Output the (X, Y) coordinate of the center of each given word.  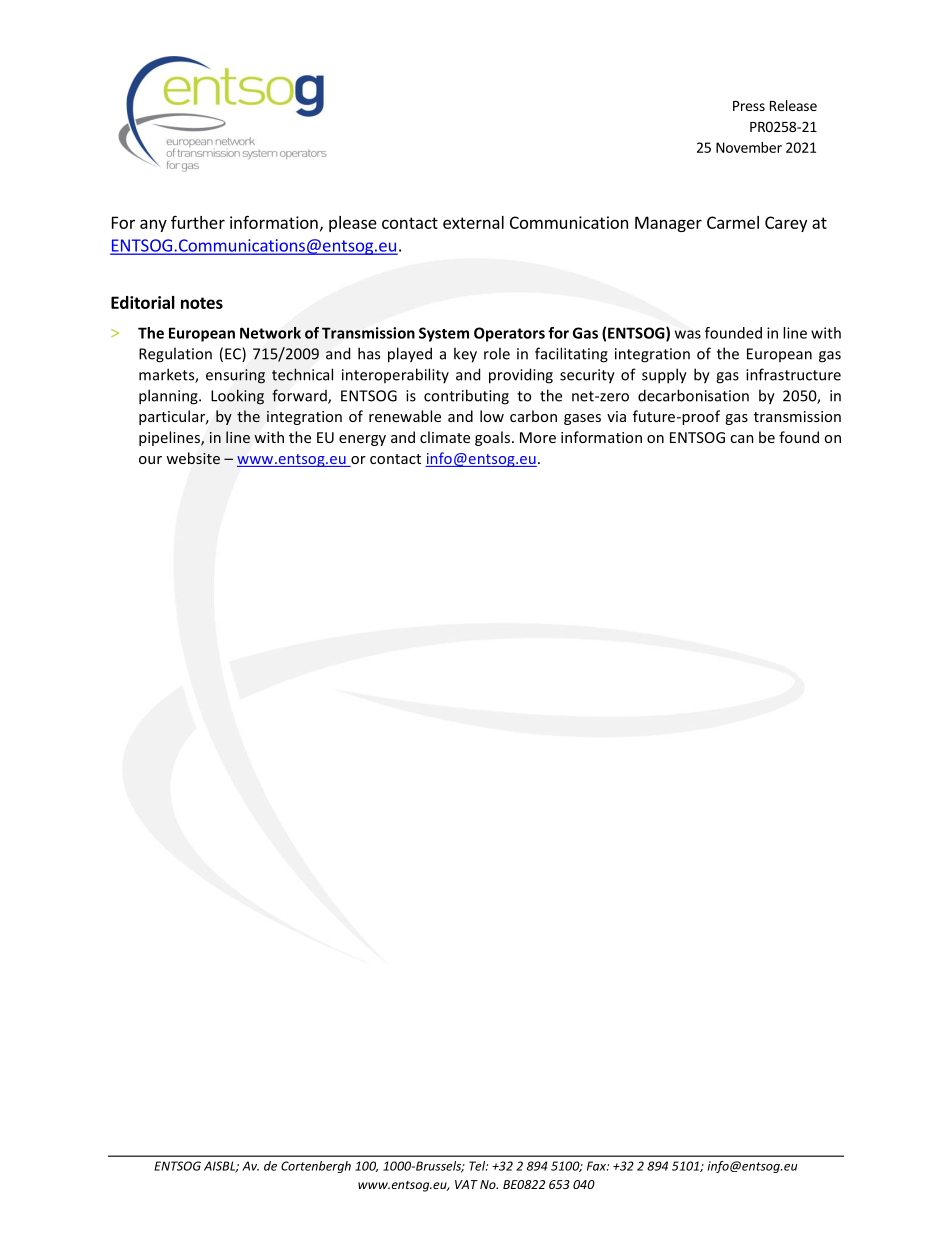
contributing (466, 397)
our (150, 460)
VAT (466, 1184)
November (749, 147)
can (742, 439)
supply (664, 376)
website (193, 458)
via (616, 416)
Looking (237, 397)
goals (494, 438)
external (473, 222)
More (538, 437)
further (198, 222)
